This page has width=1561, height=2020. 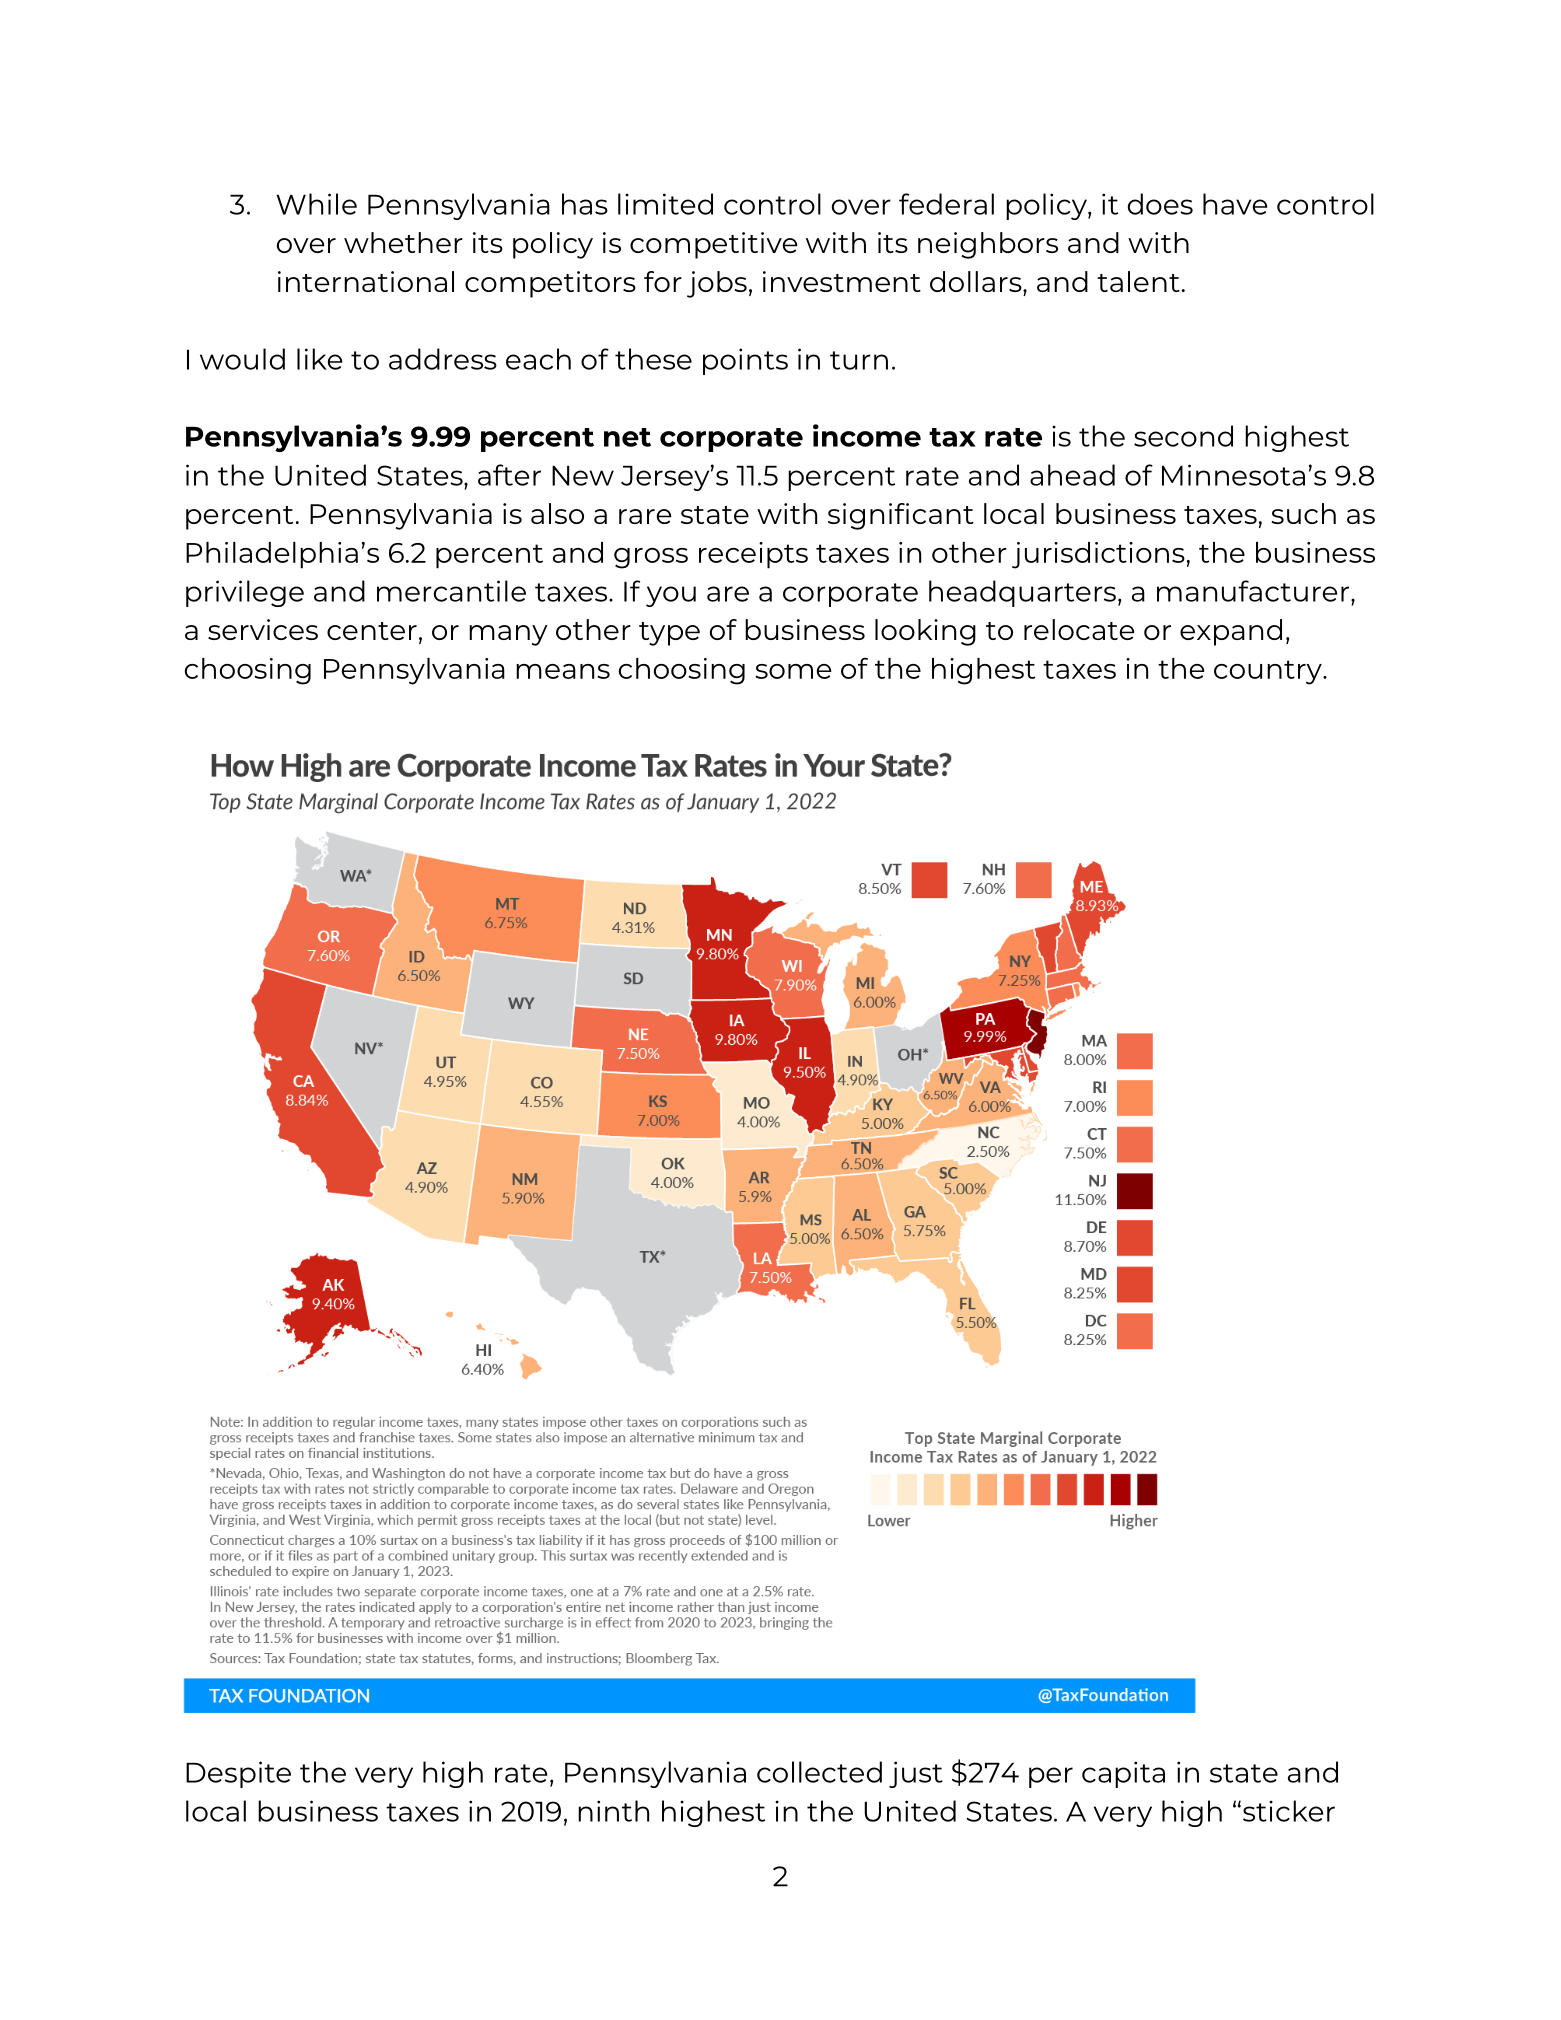 I want to click on Despite, so click(x=238, y=1774).
